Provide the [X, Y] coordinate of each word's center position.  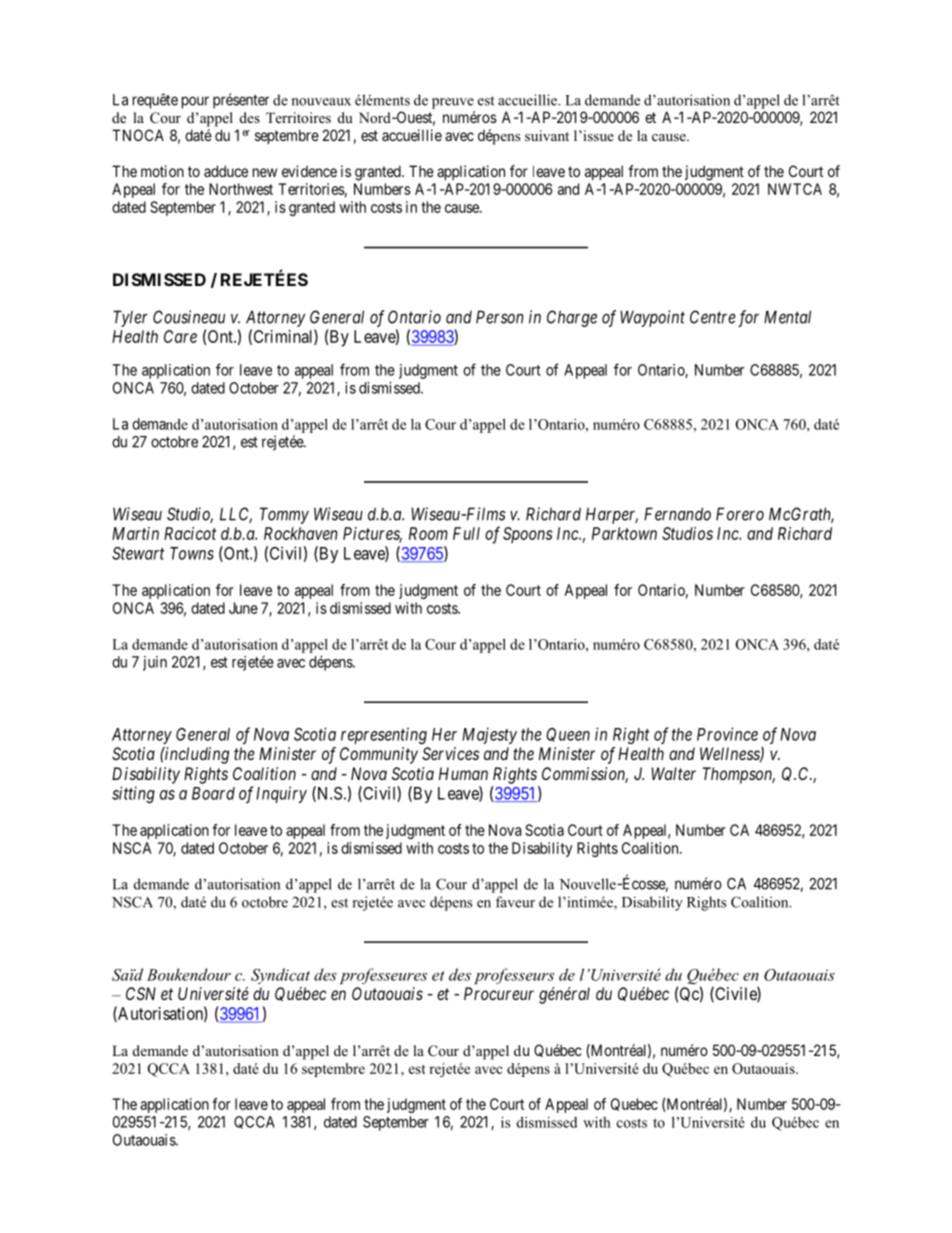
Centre [713, 317]
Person [500, 317]
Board [213, 793]
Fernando [677, 514]
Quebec [634, 1104]
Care [180, 336]
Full [466, 533]
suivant [547, 135]
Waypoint [652, 318]
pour [195, 102]
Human [463, 773]
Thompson [739, 775]
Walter [673, 773]
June [243, 608]
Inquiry [281, 794]
